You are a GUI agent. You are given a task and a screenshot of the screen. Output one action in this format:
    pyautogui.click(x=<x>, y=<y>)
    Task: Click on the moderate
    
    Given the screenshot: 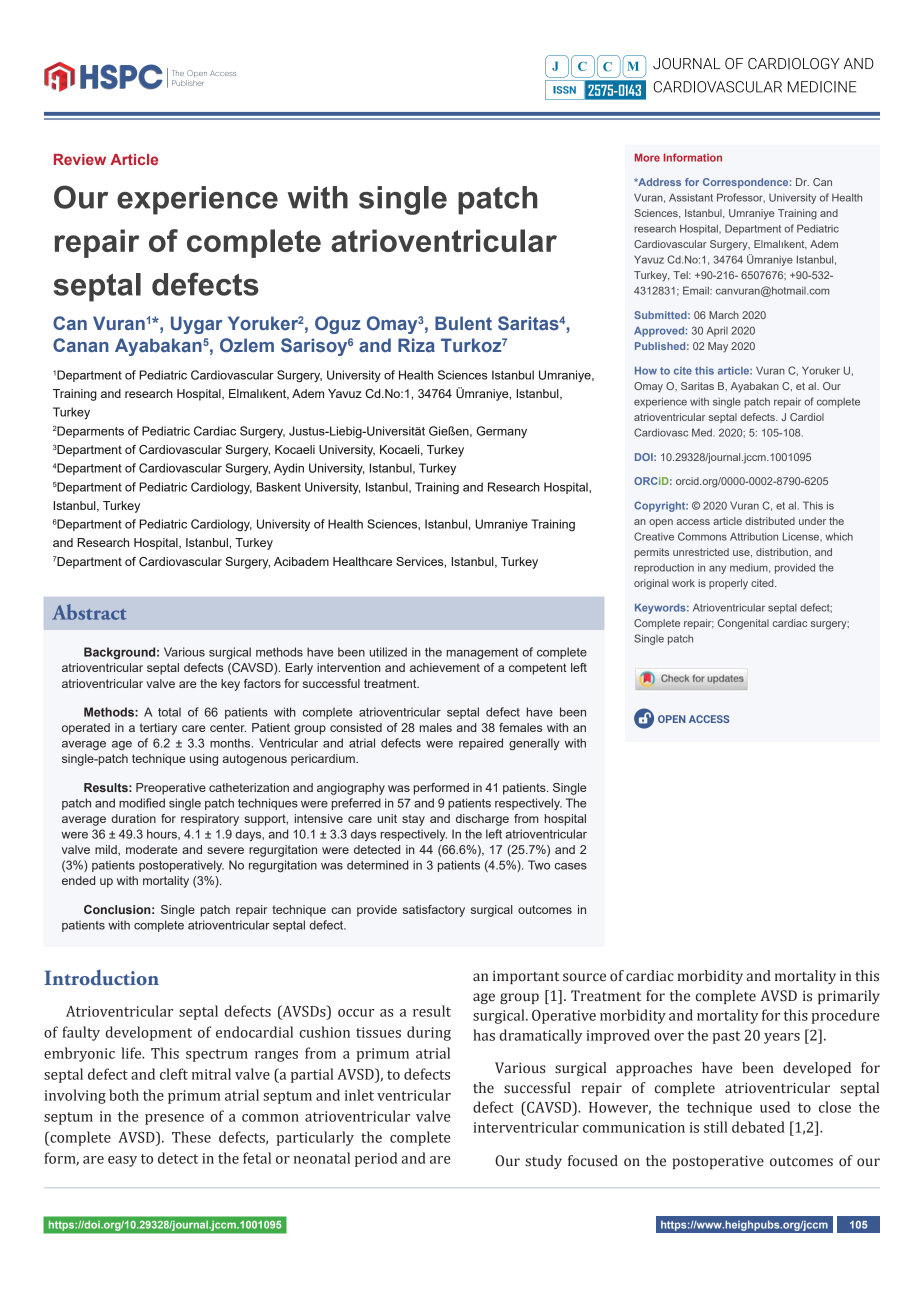 What is the action you would take?
    pyautogui.click(x=151, y=849)
